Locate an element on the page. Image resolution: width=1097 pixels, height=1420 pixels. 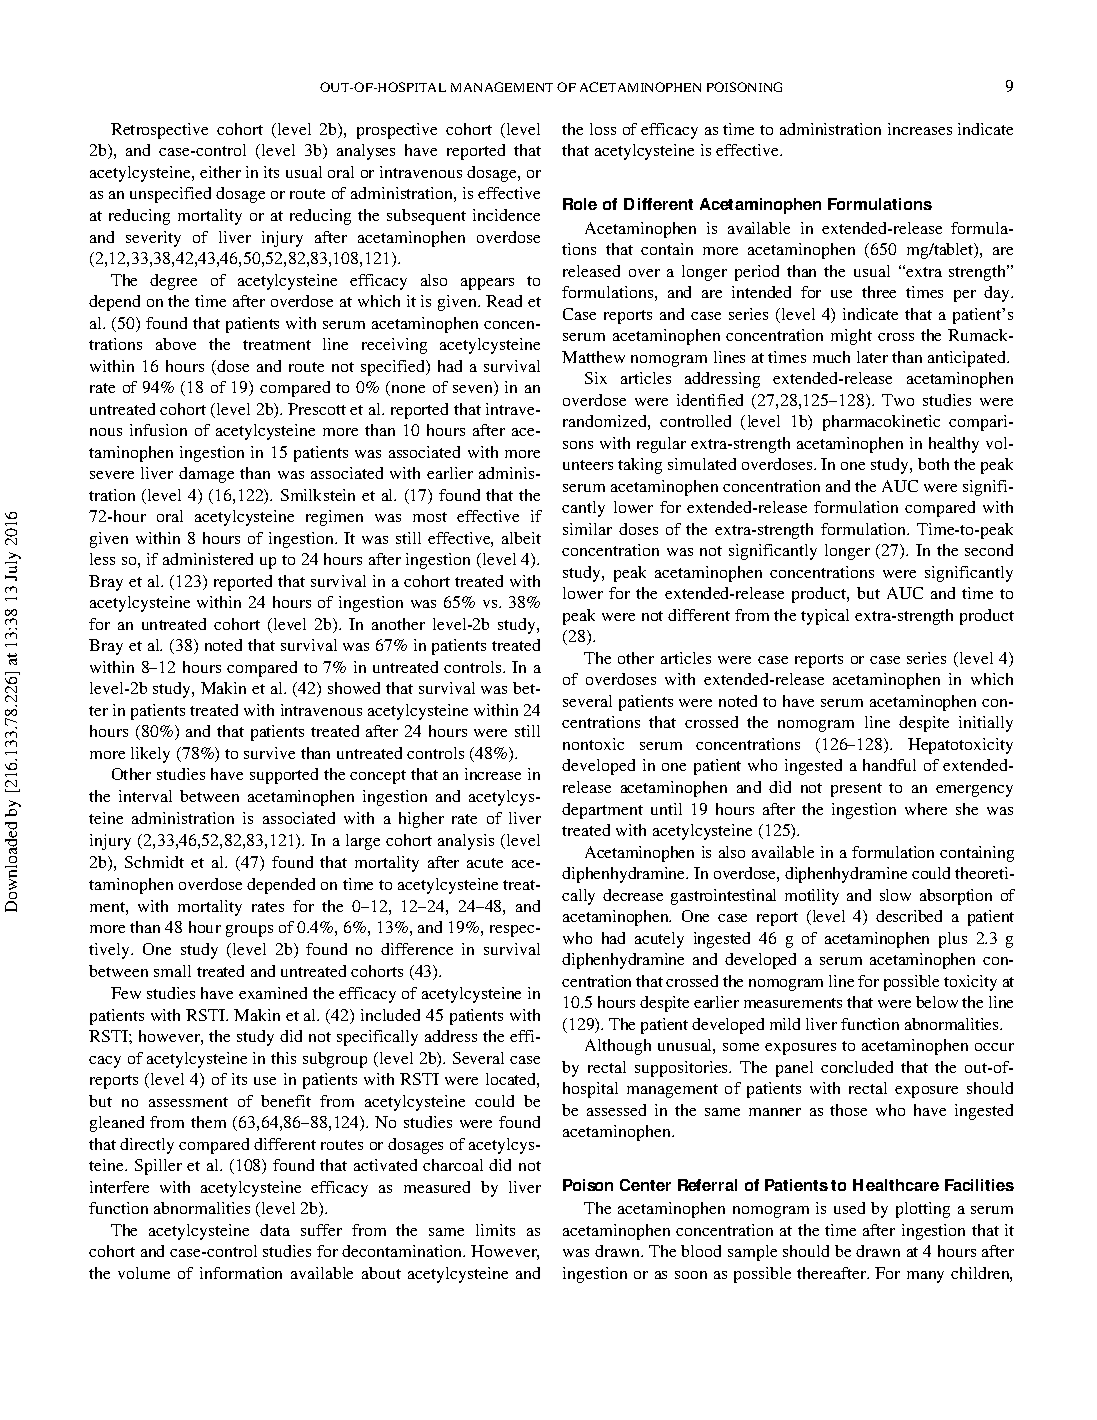
Six is located at coordinates (596, 378).
